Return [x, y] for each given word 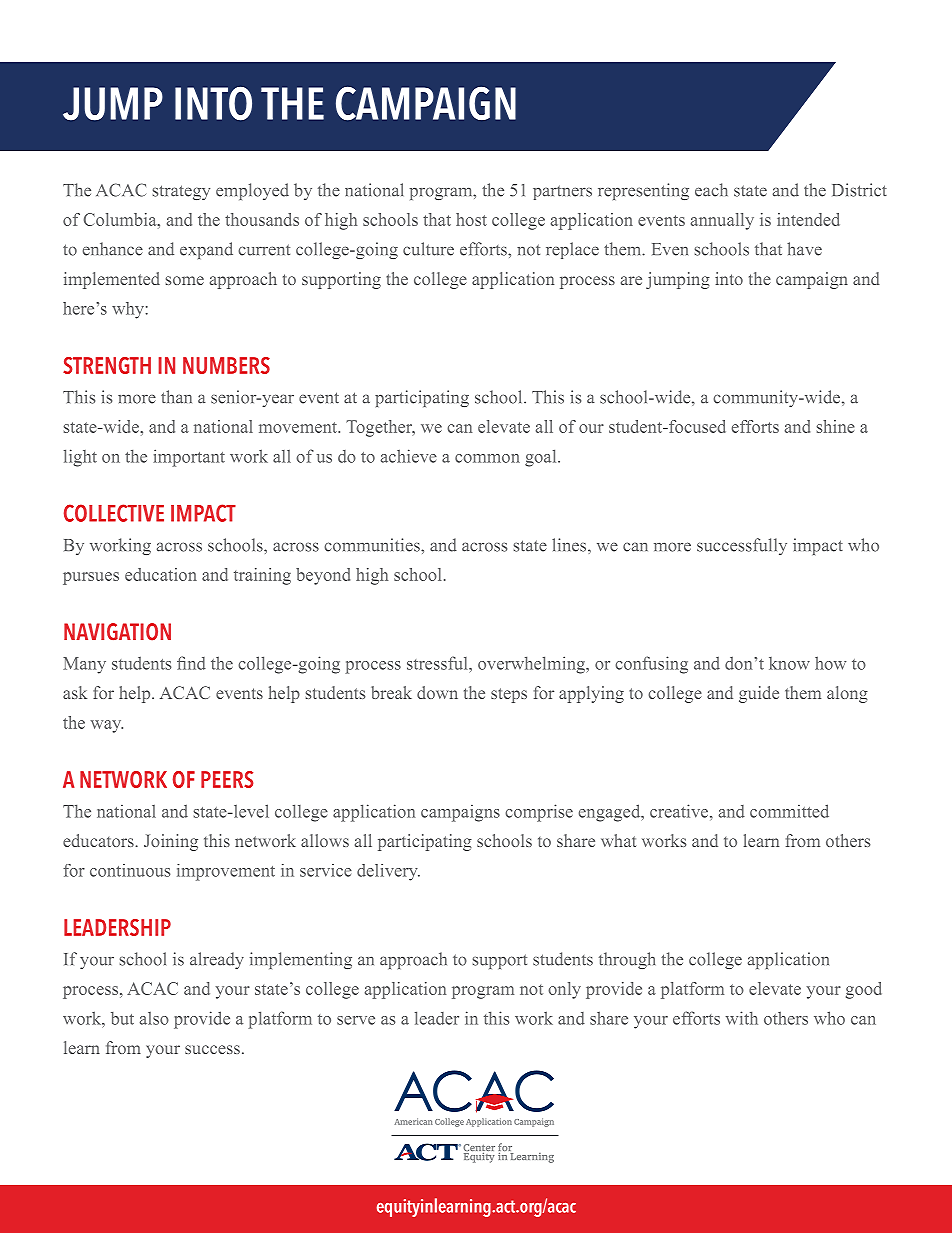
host [471, 219]
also [154, 1018]
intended [808, 219]
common [487, 458]
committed [789, 811]
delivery [388, 872]
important [189, 458]
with [742, 1018]
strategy [181, 192]
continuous [130, 870]
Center [479, 1149]
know [789, 663]
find [191, 663]
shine [836, 426]
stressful [438, 663]
